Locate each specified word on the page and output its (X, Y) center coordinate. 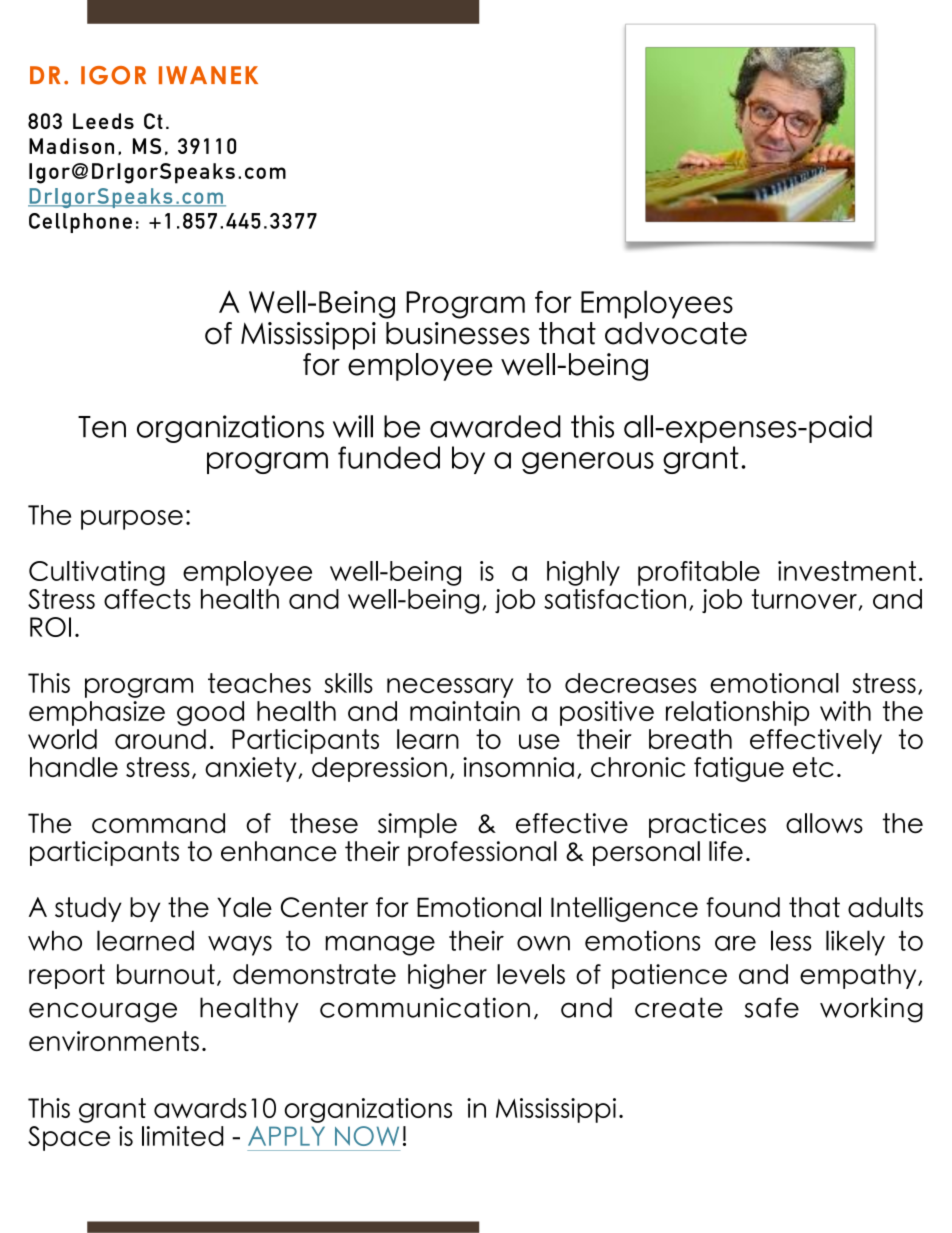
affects (147, 599)
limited (182, 1136)
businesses (458, 333)
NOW (367, 1136)
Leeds (103, 121)
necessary (450, 688)
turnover (804, 599)
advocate (676, 333)
